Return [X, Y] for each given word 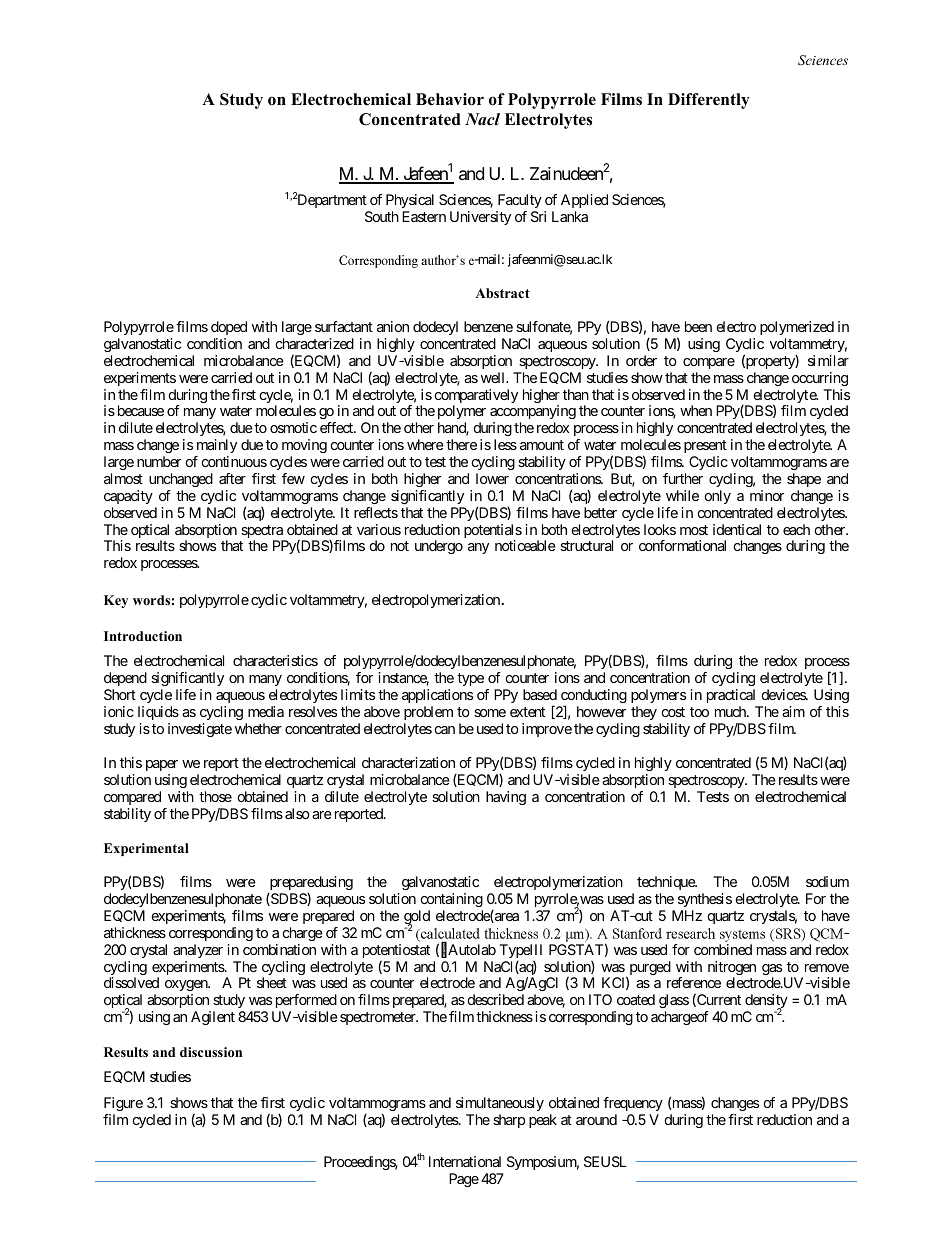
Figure [123, 1104]
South [382, 216]
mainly [216, 448]
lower [492, 478]
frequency [633, 1104]
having [506, 798]
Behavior [450, 99]
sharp [509, 1121]
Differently [709, 101]
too [699, 712]
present [705, 448]
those [215, 796]
